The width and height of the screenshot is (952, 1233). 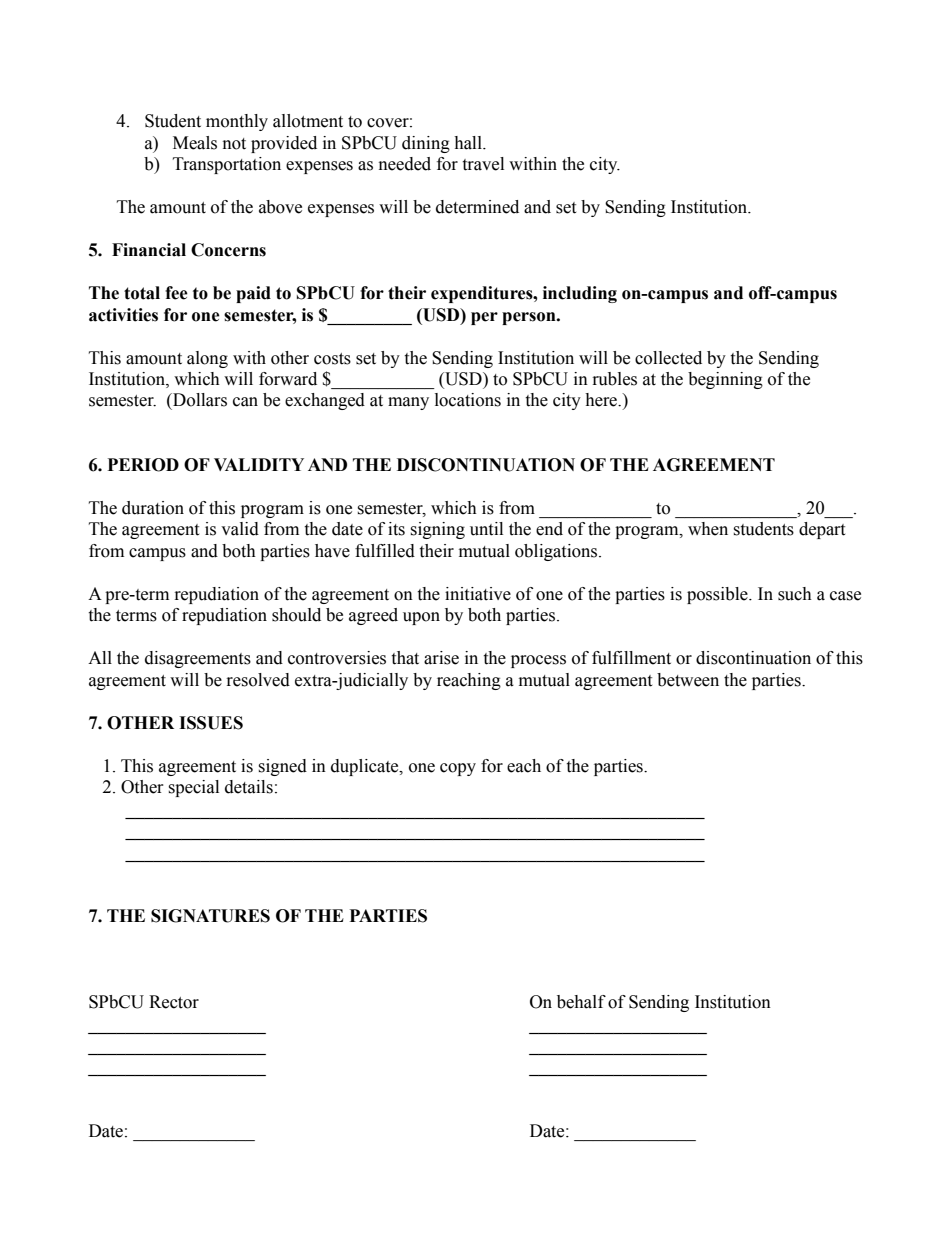 I want to click on travel, so click(x=483, y=164).
